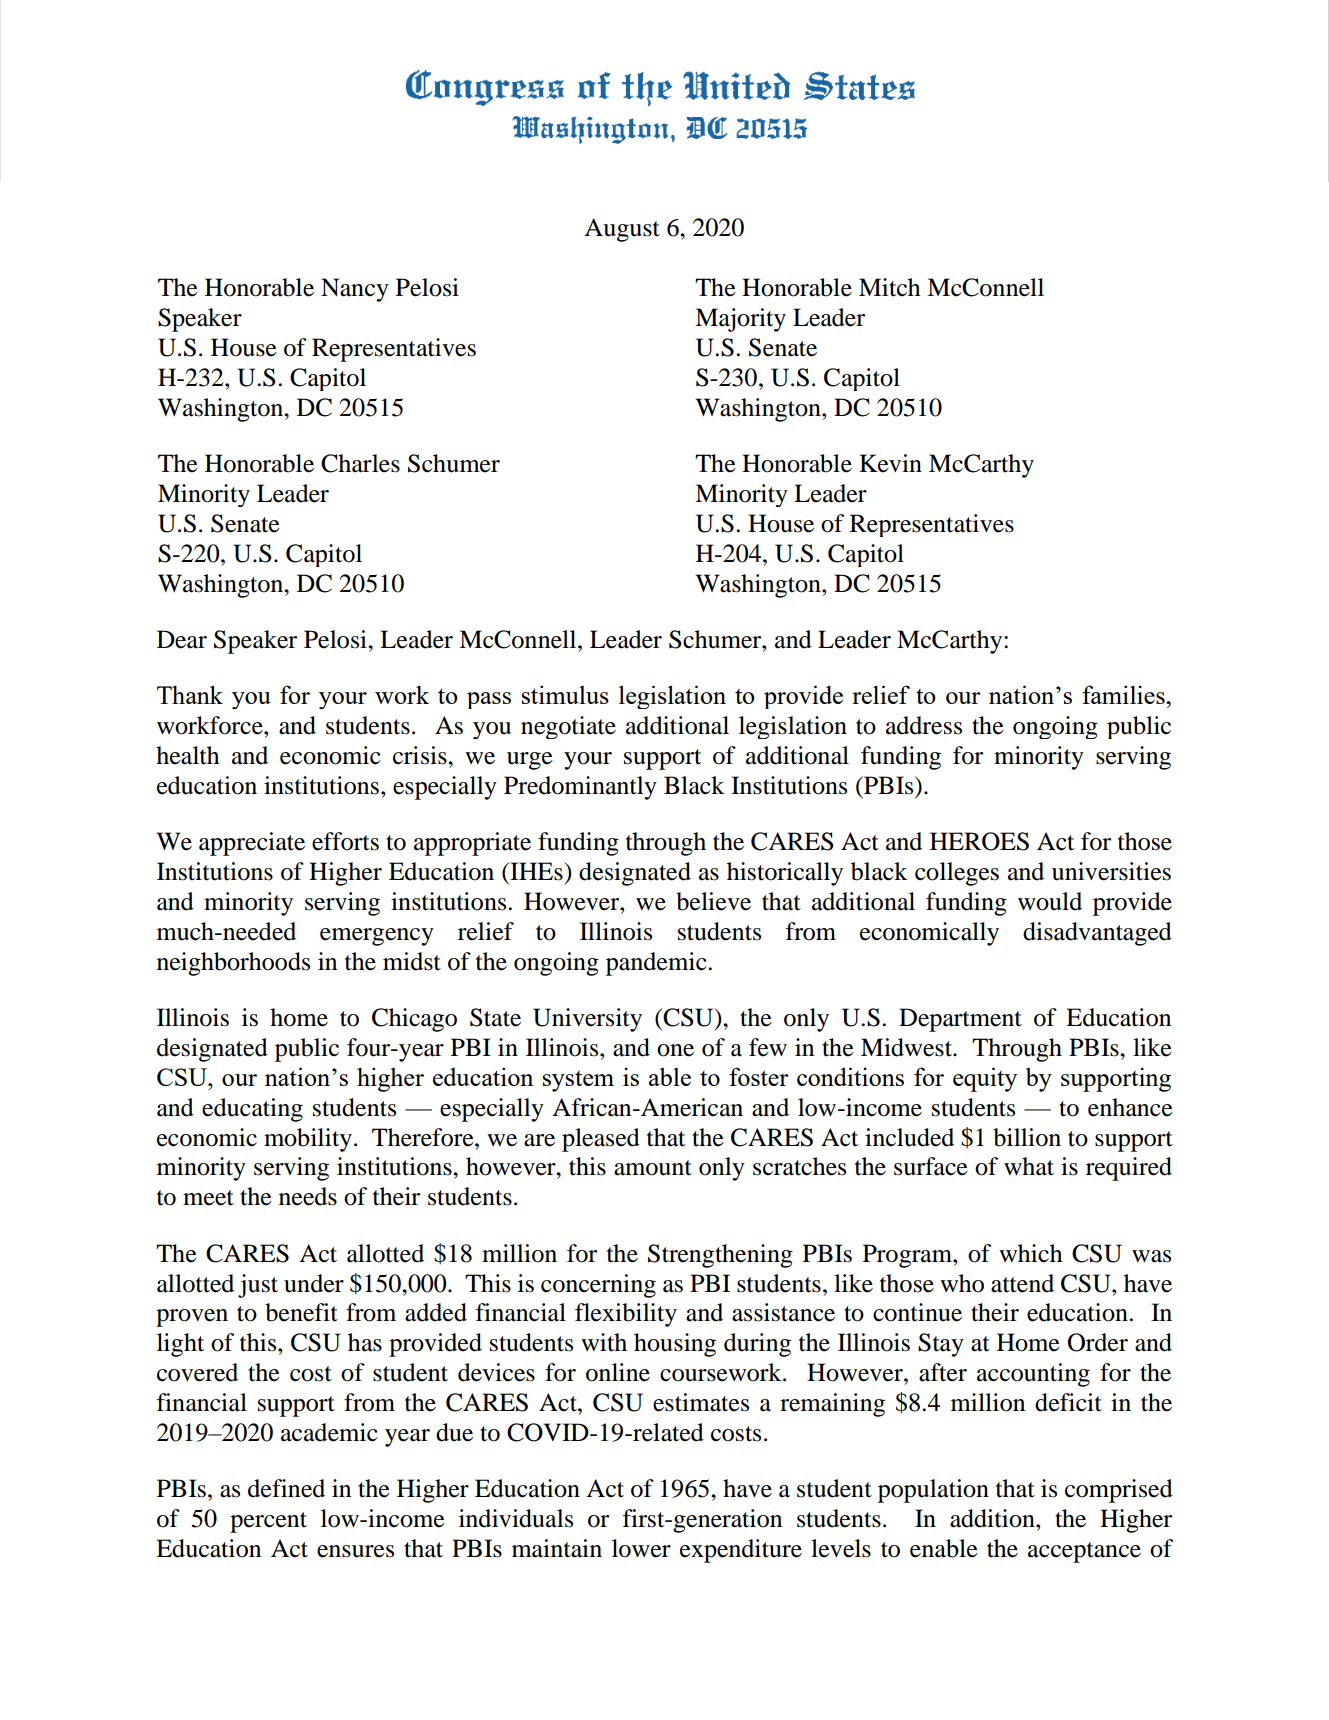 The height and width of the screenshot is (1720, 1329). What do you see at coordinates (933, 1491) in the screenshot?
I see `population` at bounding box center [933, 1491].
